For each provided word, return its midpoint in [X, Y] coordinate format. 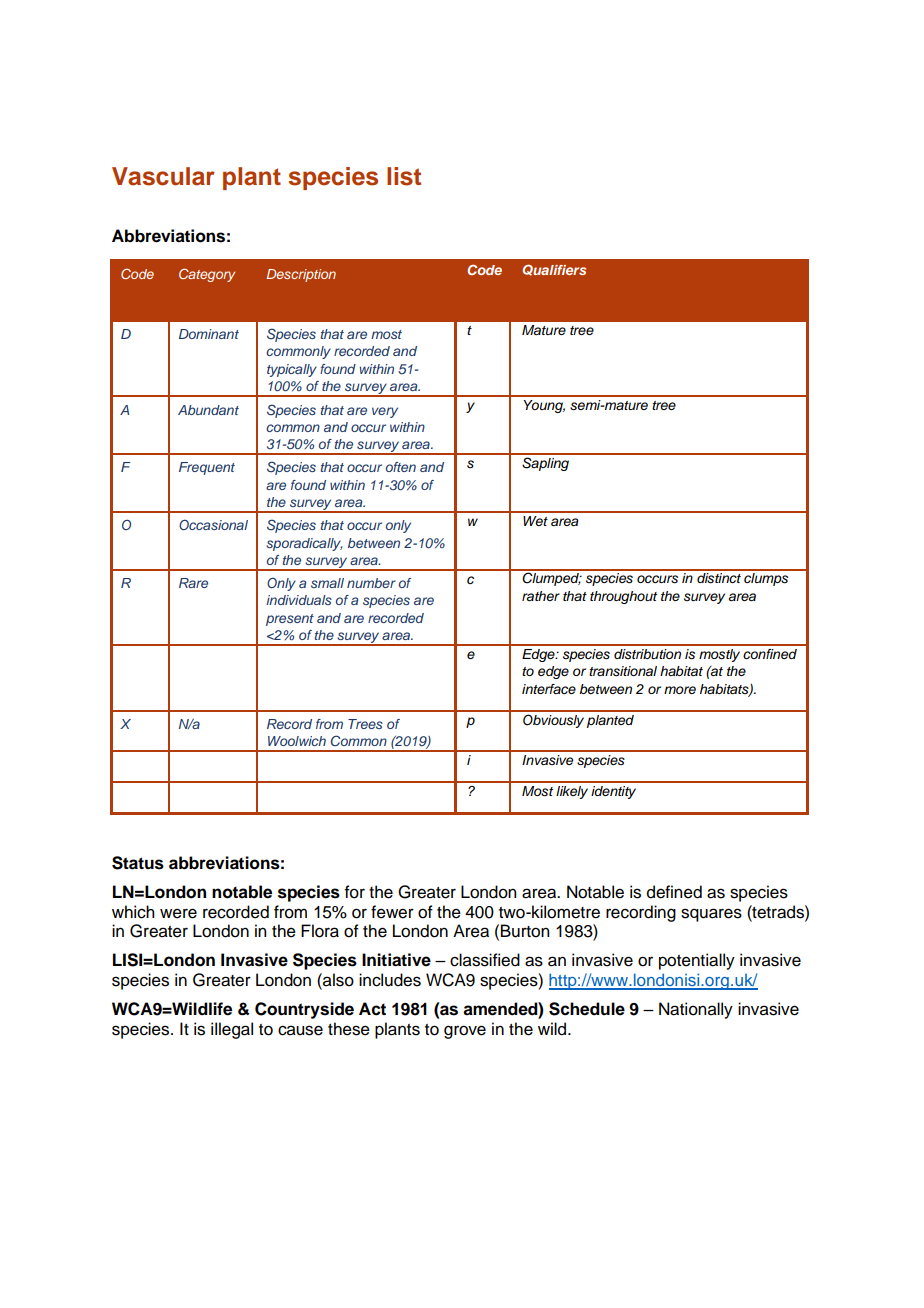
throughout [623, 597]
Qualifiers [554, 270]
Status [138, 863]
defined [674, 892]
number [371, 583]
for [355, 892]
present [290, 620]
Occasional [213, 524]
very [385, 412]
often [401, 467]
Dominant [209, 334]
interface [549, 689]
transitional [623, 671]
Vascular [163, 176]
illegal [232, 1030]
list [404, 176]
